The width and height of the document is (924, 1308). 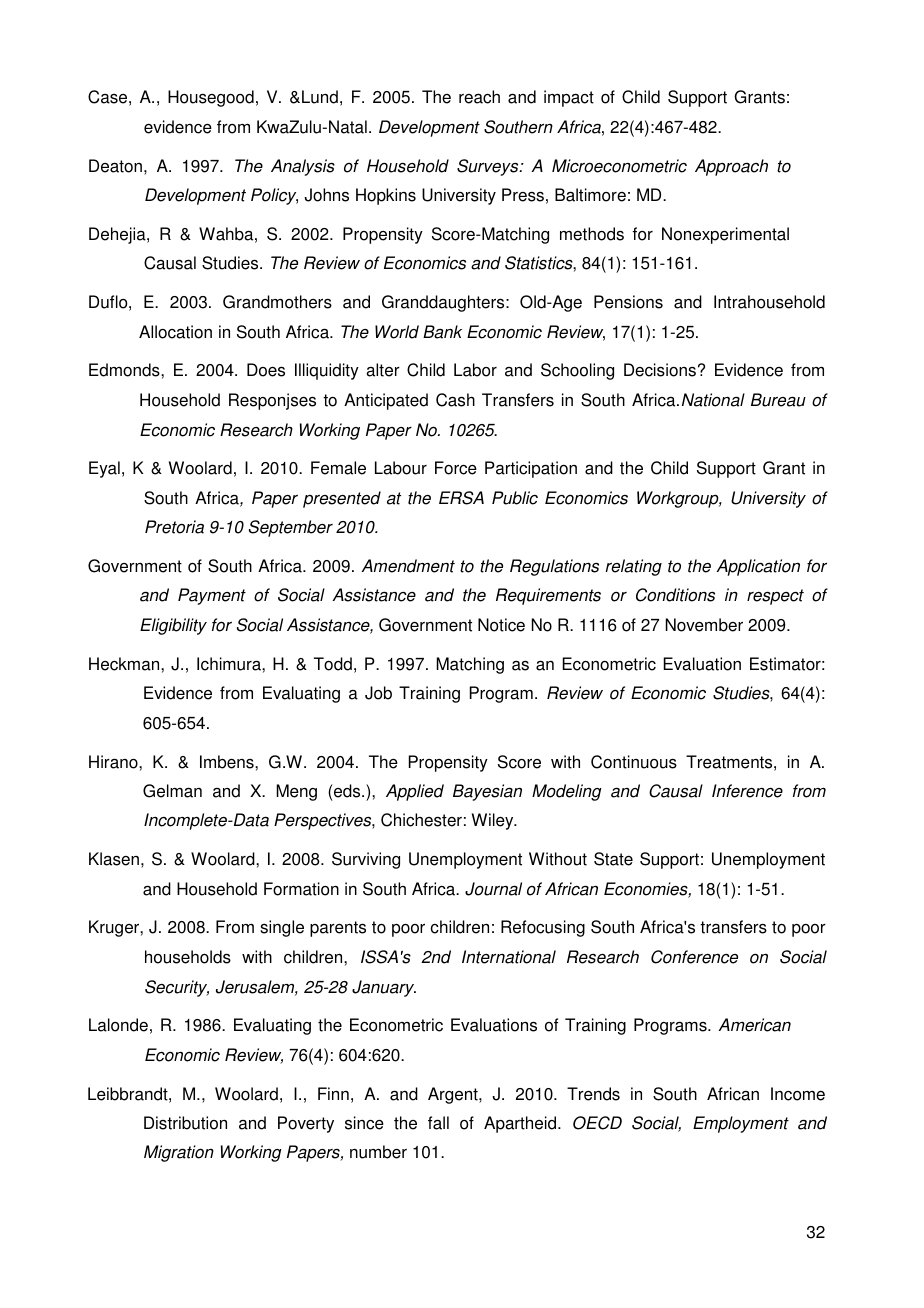 What do you see at coordinates (185, 1123) in the document?
I see `Distribution` at bounding box center [185, 1123].
